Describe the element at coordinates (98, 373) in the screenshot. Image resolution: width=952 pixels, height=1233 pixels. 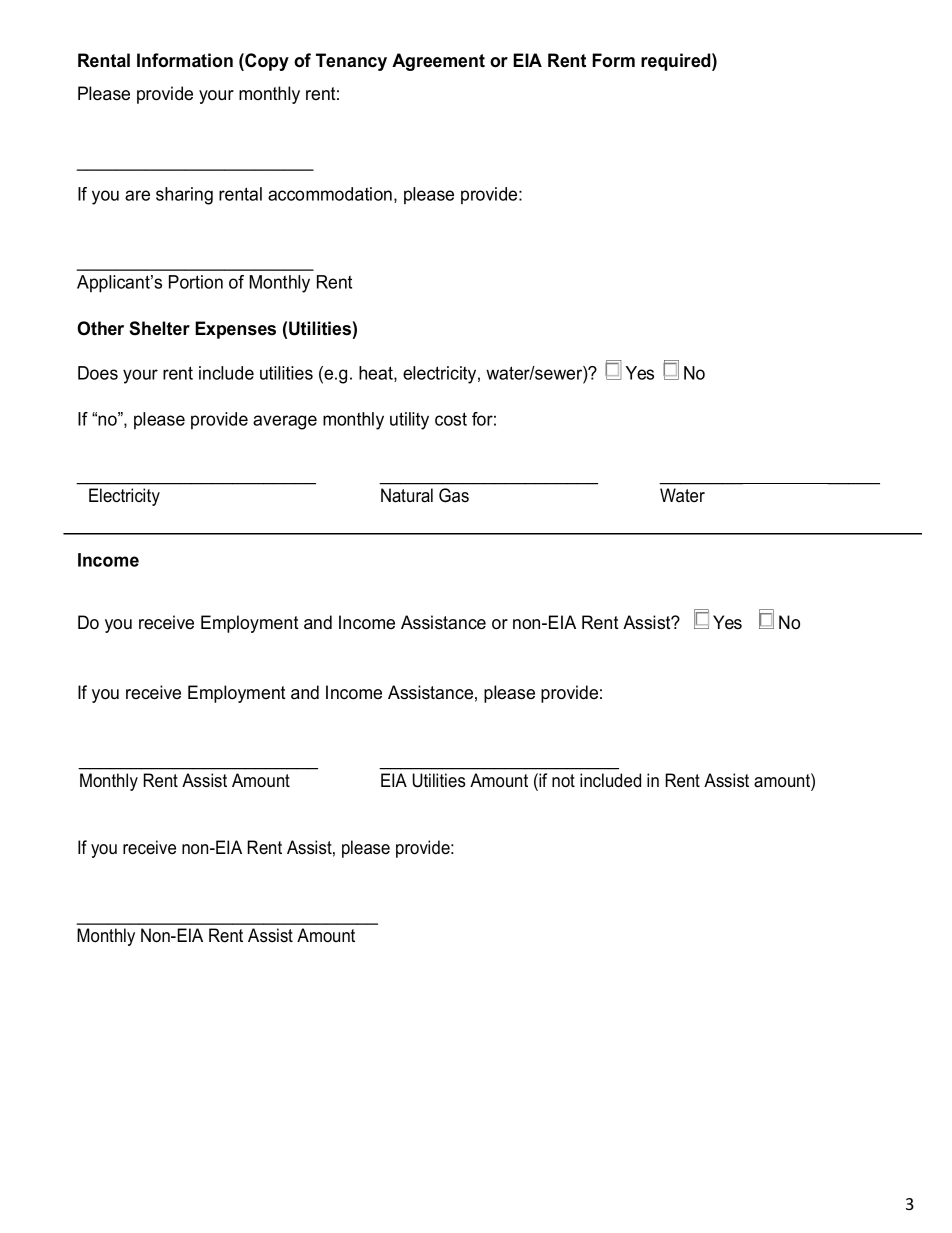
I see `Does` at that location.
